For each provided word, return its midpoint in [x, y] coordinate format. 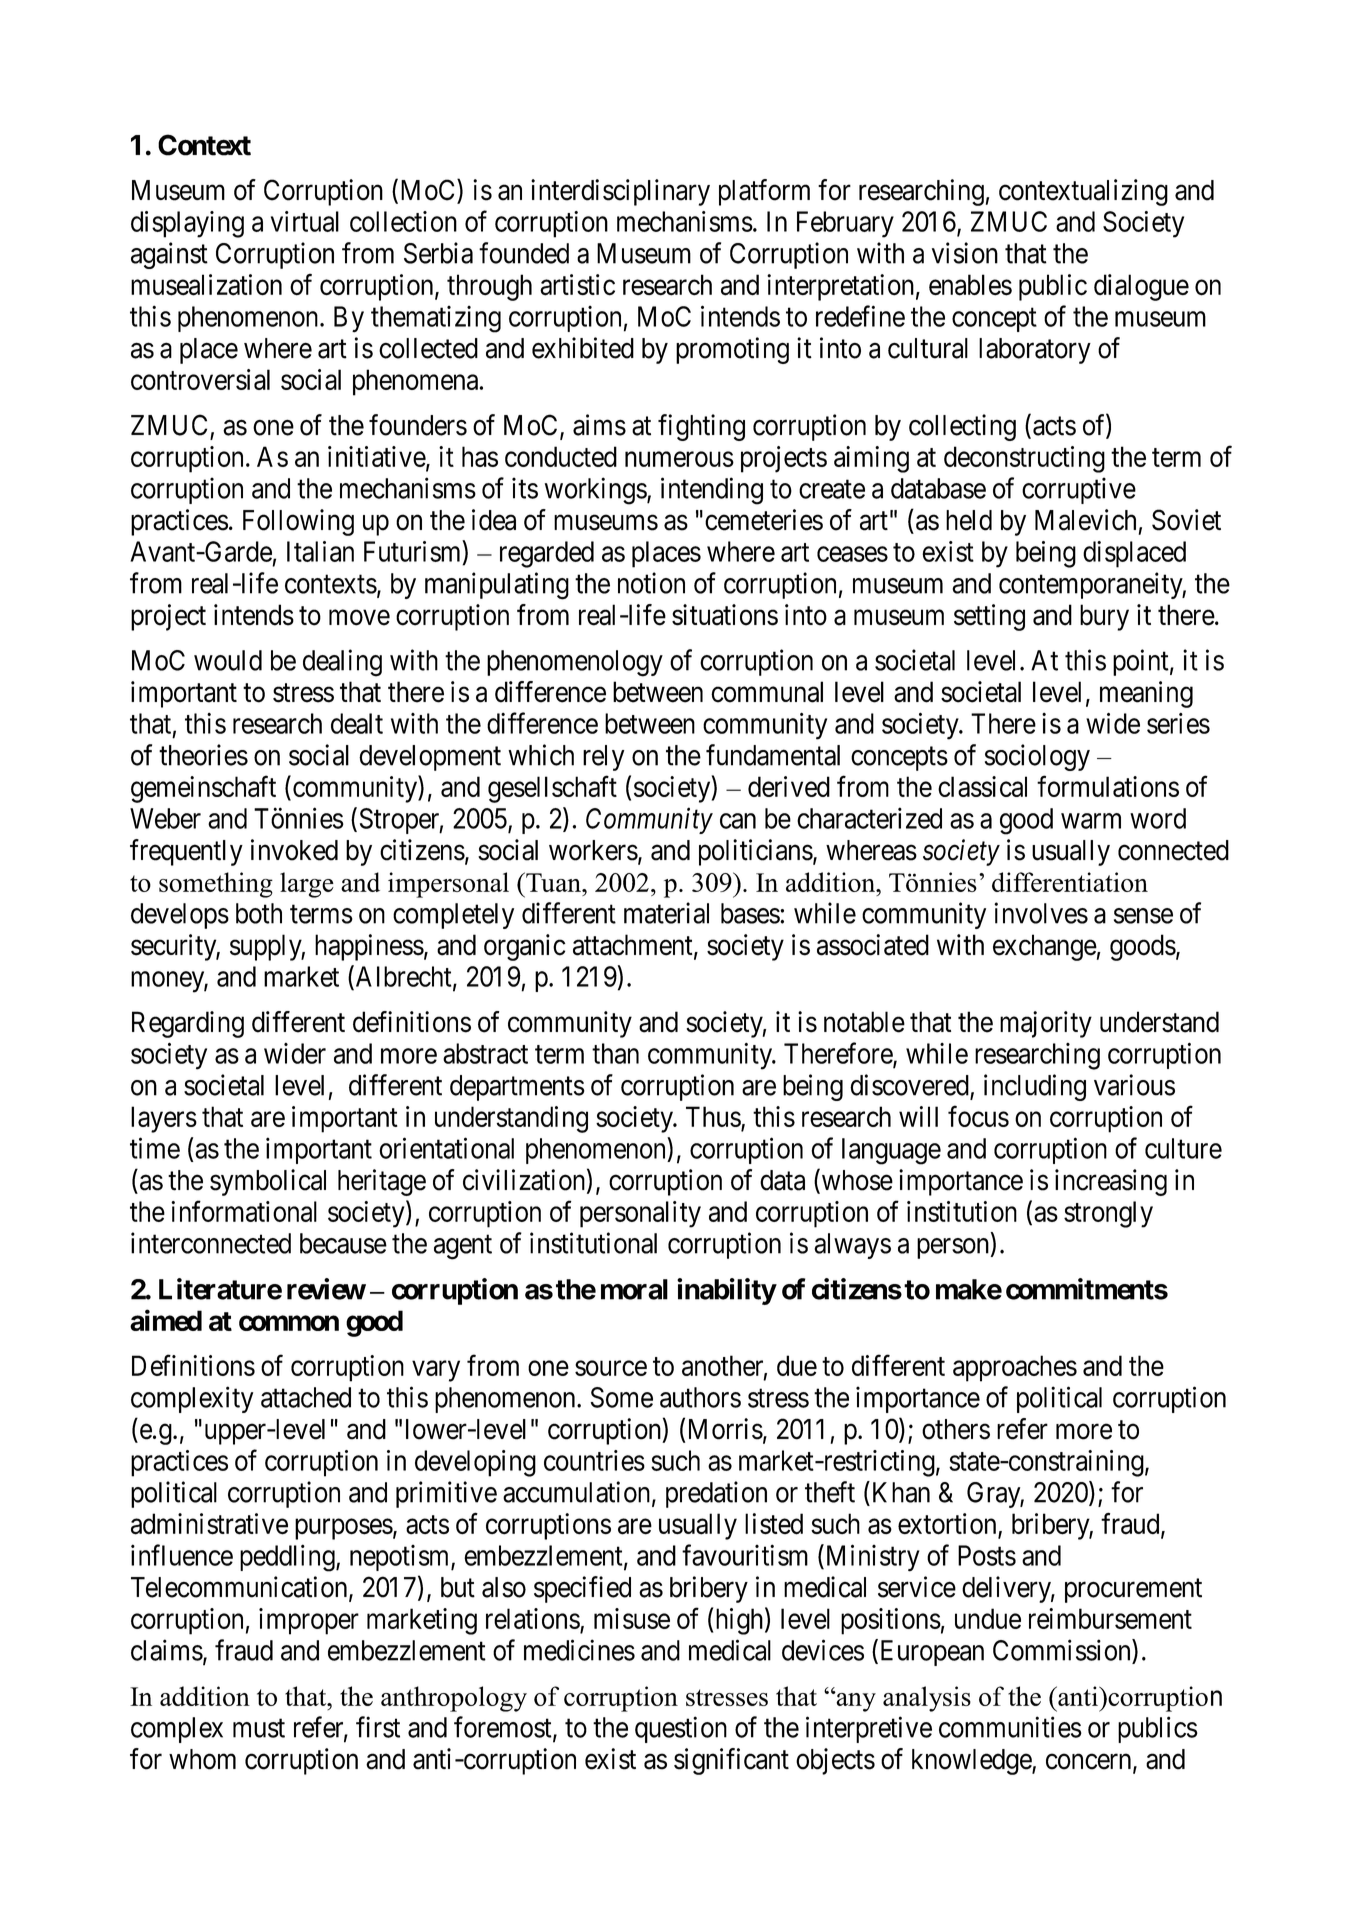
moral [634, 1289]
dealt [357, 723]
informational [244, 1211]
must [259, 1728]
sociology [1037, 757]
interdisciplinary [620, 192]
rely [604, 758]
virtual [305, 221]
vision [965, 253]
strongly [1108, 1214]
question [681, 1729]
